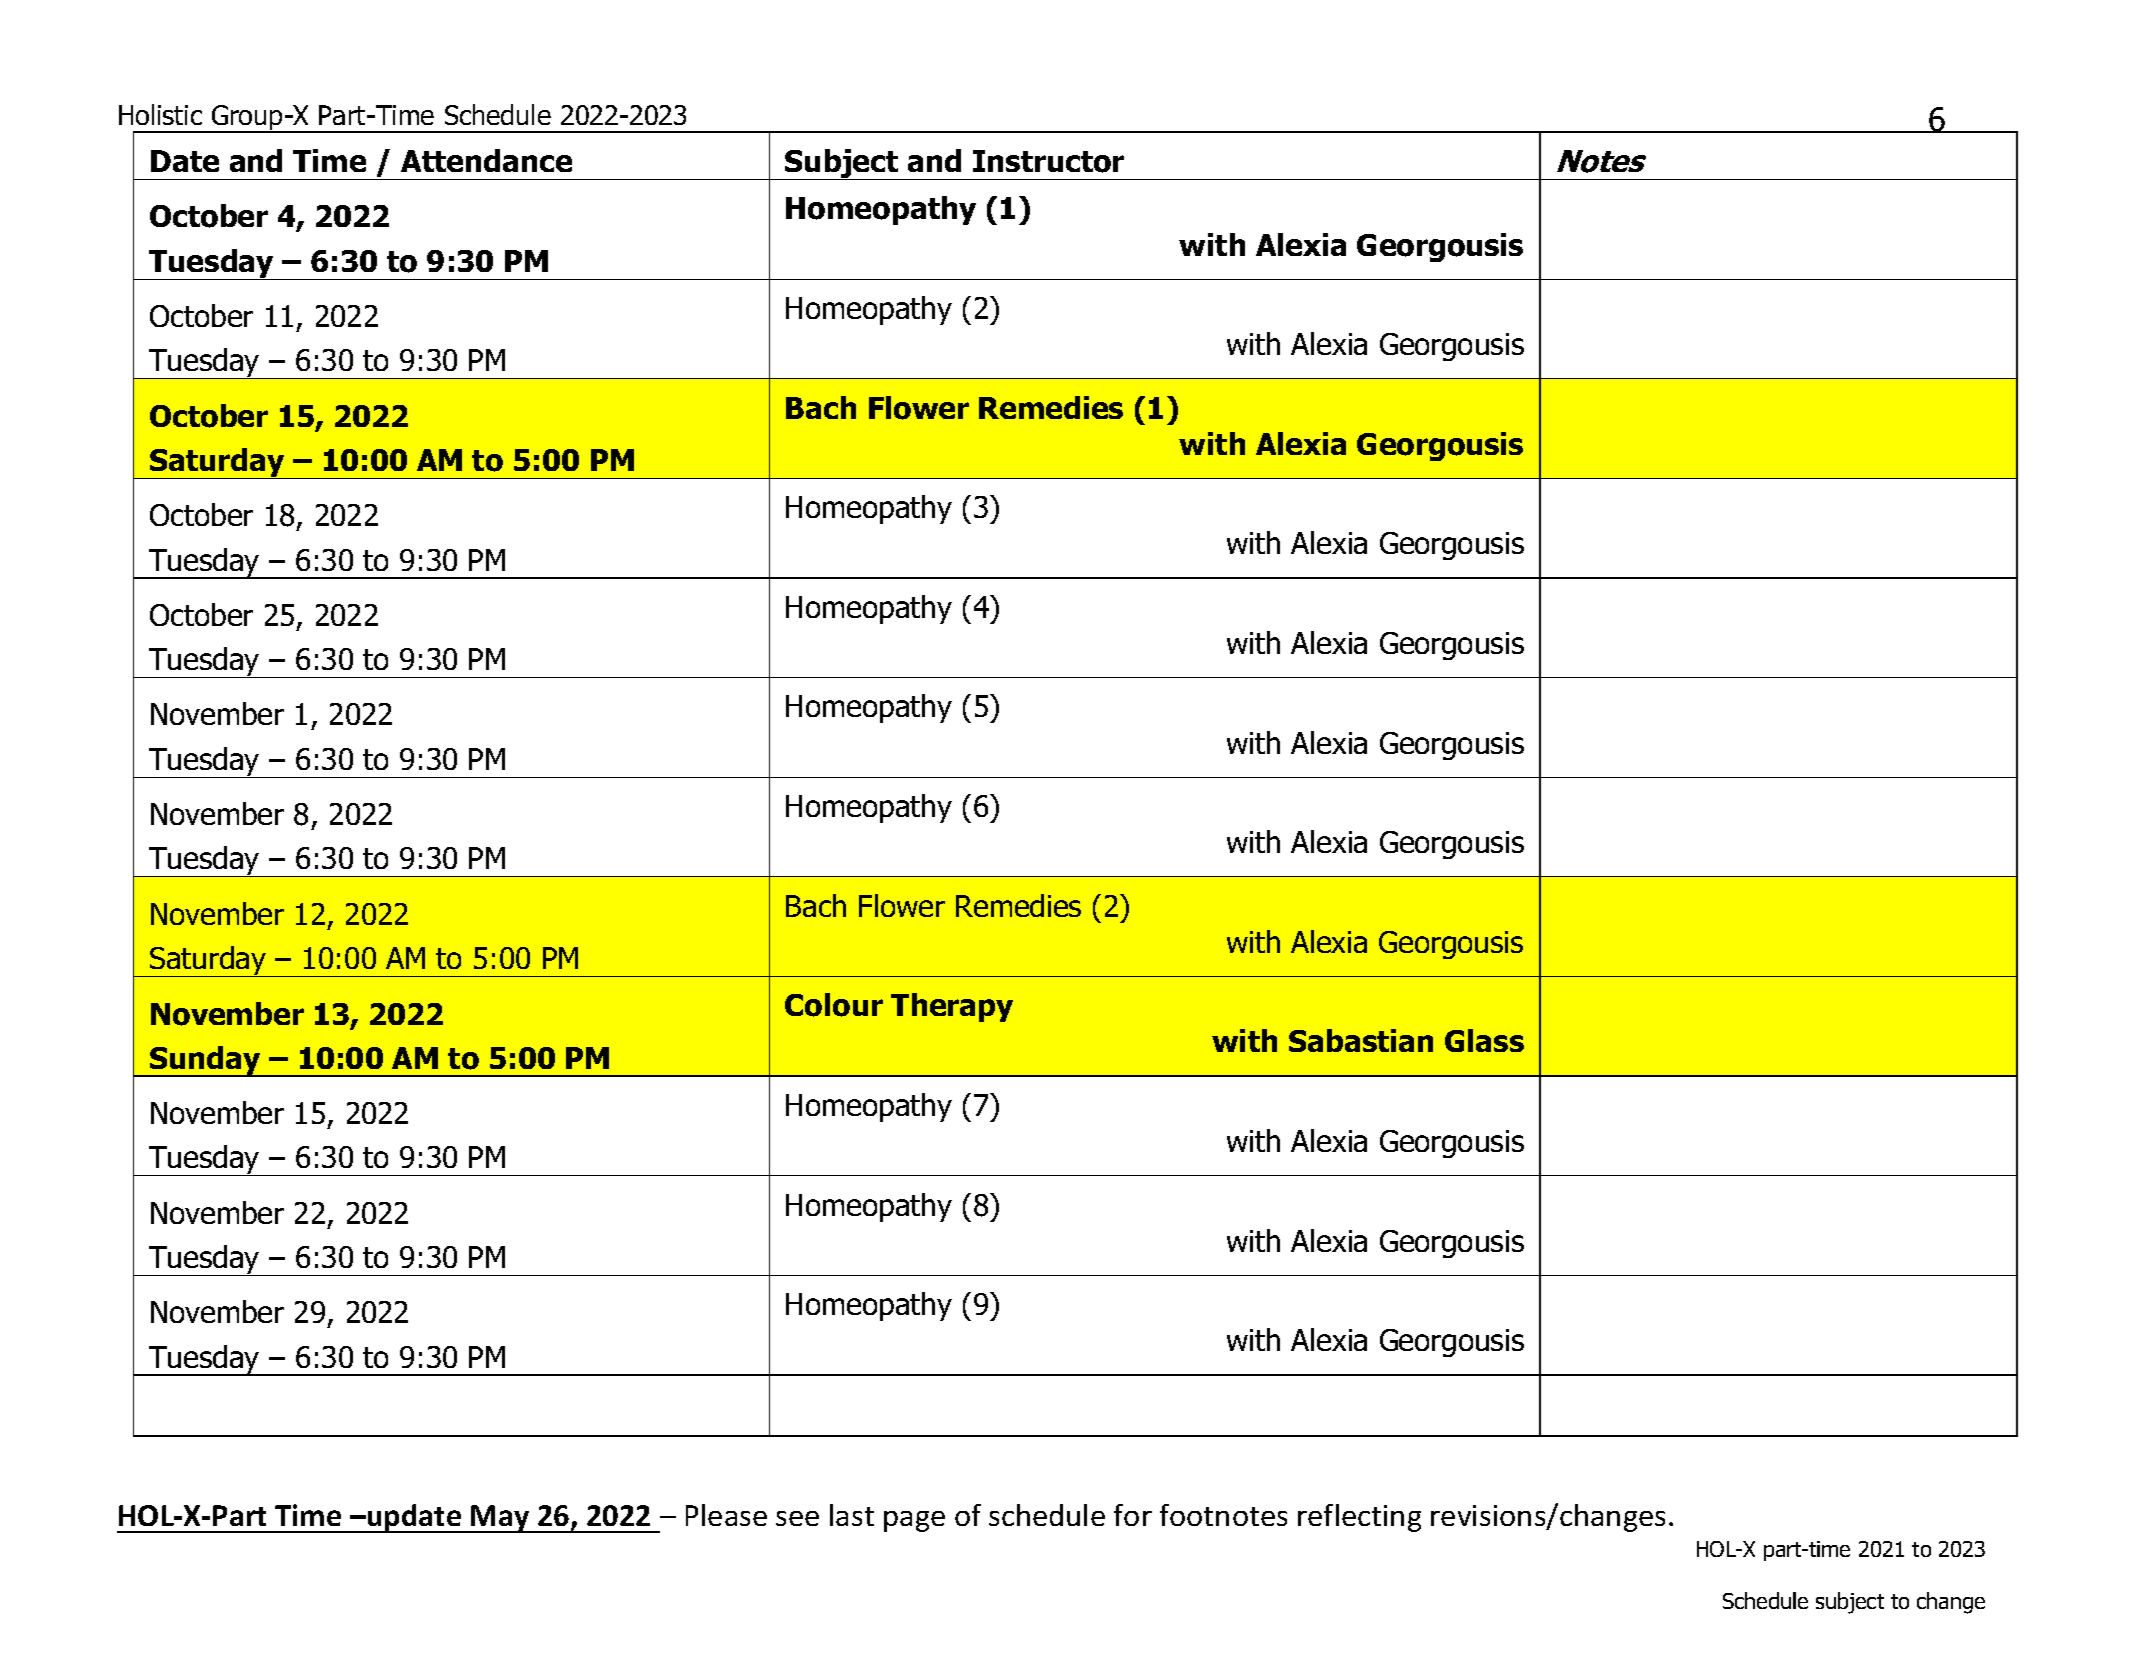  I want to click on for, so click(1133, 1515).
